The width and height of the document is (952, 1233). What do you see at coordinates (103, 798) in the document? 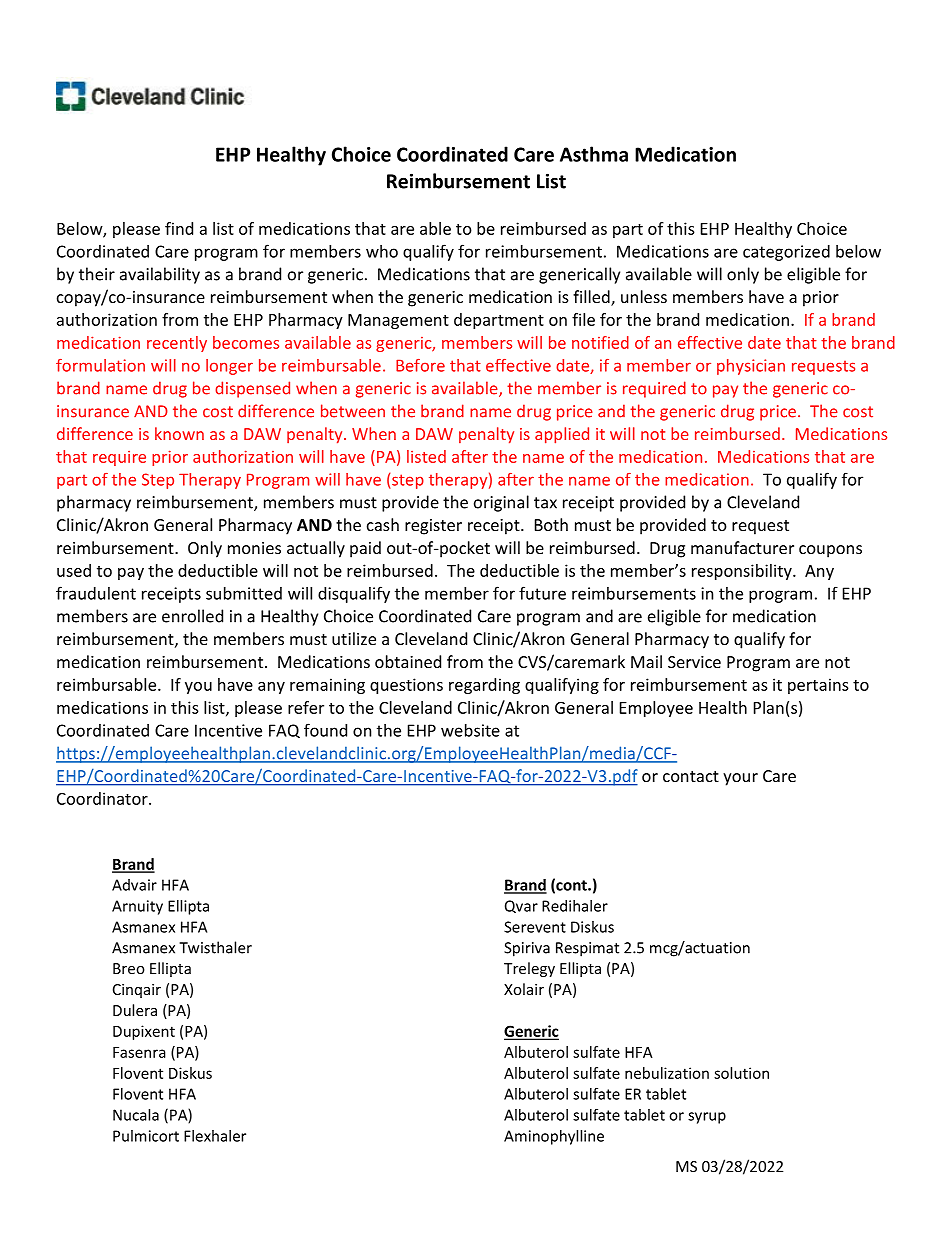
I see `Coordinator` at bounding box center [103, 798].
